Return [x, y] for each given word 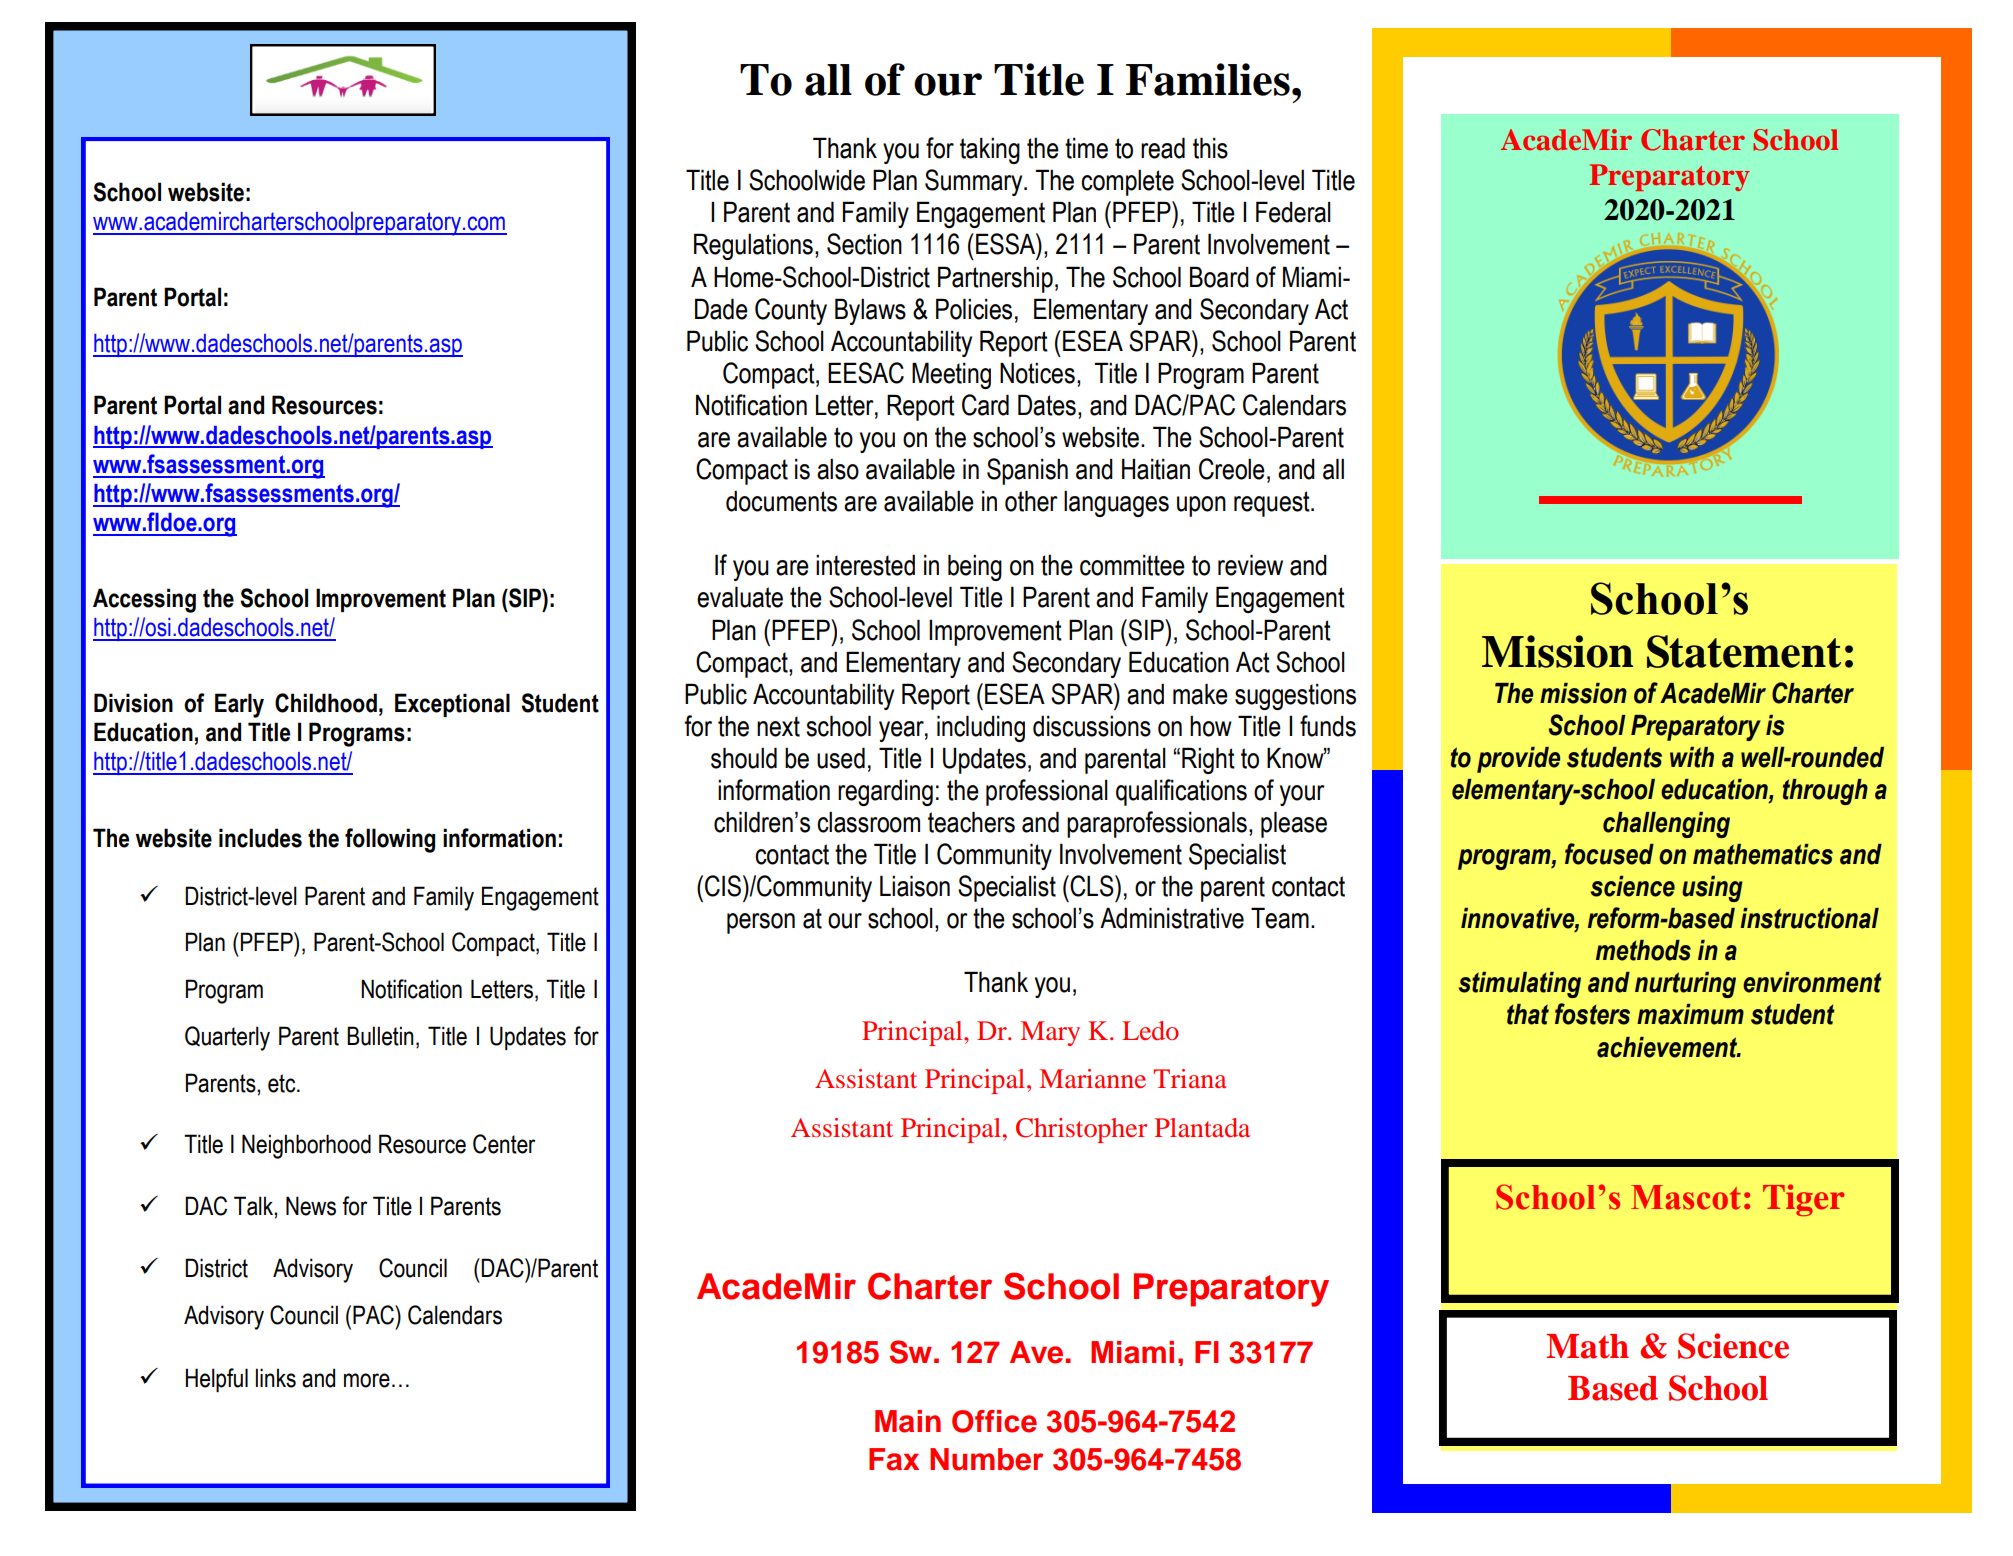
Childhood [326, 703]
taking [990, 150]
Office [994, 1421]
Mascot [1686, 1197]
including [981, 728]
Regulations [753, 246]
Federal [1293, 212]
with [1692, 757]
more [367, 1380]
